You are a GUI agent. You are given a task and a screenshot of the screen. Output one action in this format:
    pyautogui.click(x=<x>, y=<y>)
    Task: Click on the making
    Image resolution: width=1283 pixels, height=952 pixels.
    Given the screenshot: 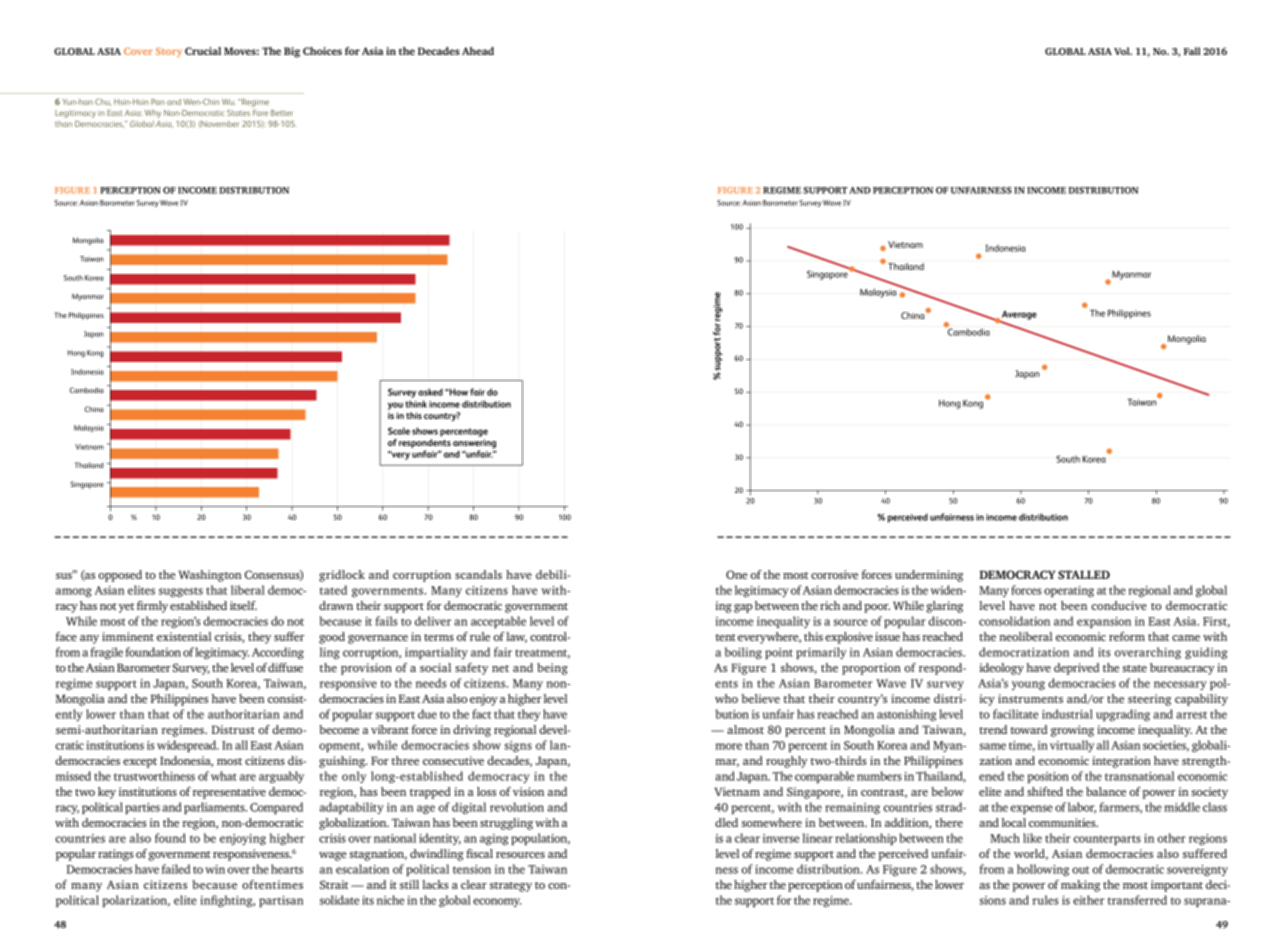 What is the action you would take?
    pyautogui.click(x=1080, y=886)
